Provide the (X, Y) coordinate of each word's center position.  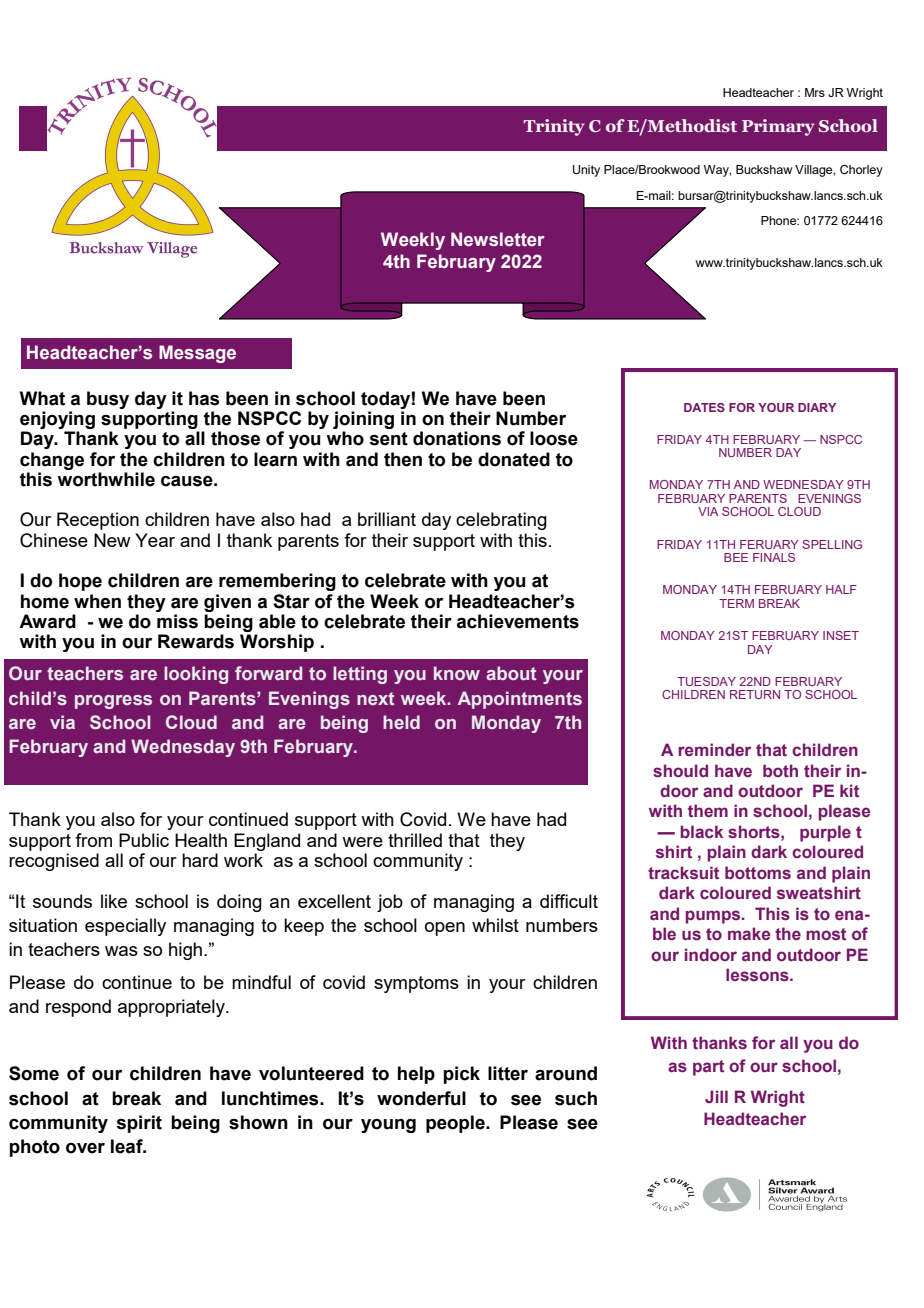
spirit (139, 1124)
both (780, 770)
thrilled (415, 840)
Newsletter (498, 239)
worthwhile (106, 479)
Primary (778, 127)
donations (457, 438)
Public (144, 840)
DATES (704, 407)
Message (197, 354)
